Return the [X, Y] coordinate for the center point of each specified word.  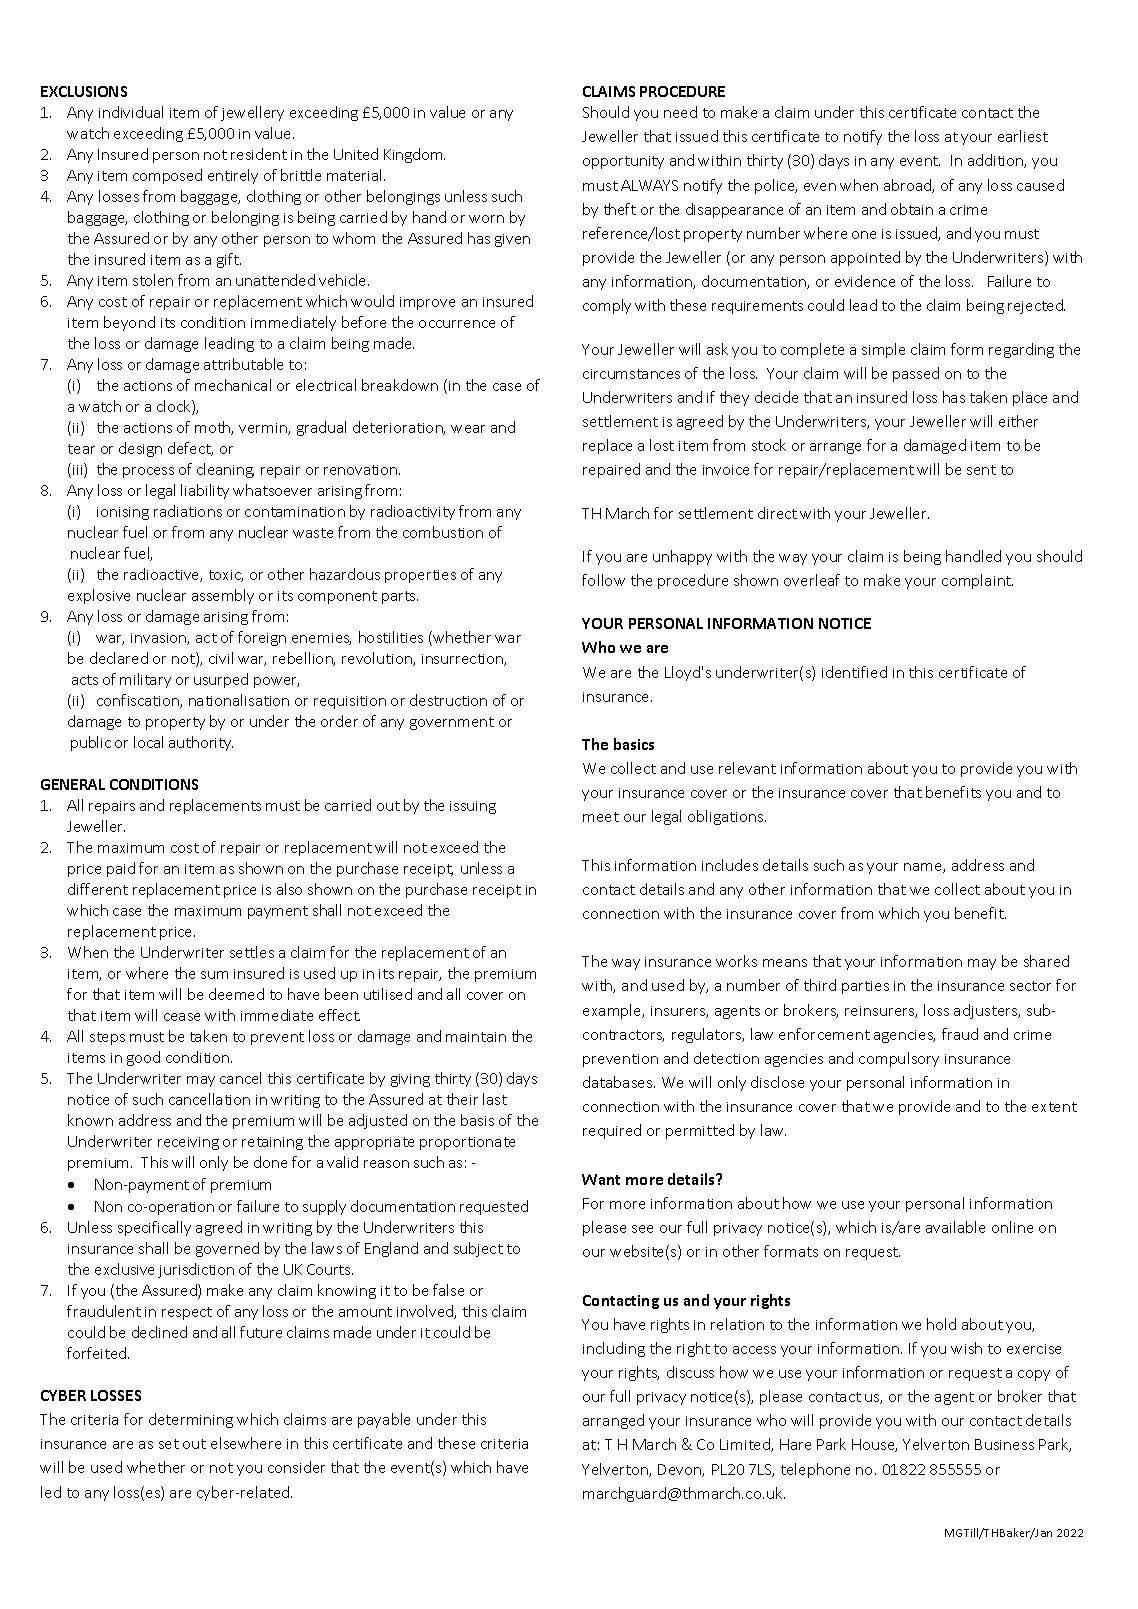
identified [854, 672]
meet [601, 817]
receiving [188, 1143]
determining [191, 1420]
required [612, 1131]
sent [981, 470]
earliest [1023, 136]
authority [201, 743]
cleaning [225, 470]
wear [468, 429]
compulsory [899, 1059]
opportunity [623, 162]
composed [167, 176]
